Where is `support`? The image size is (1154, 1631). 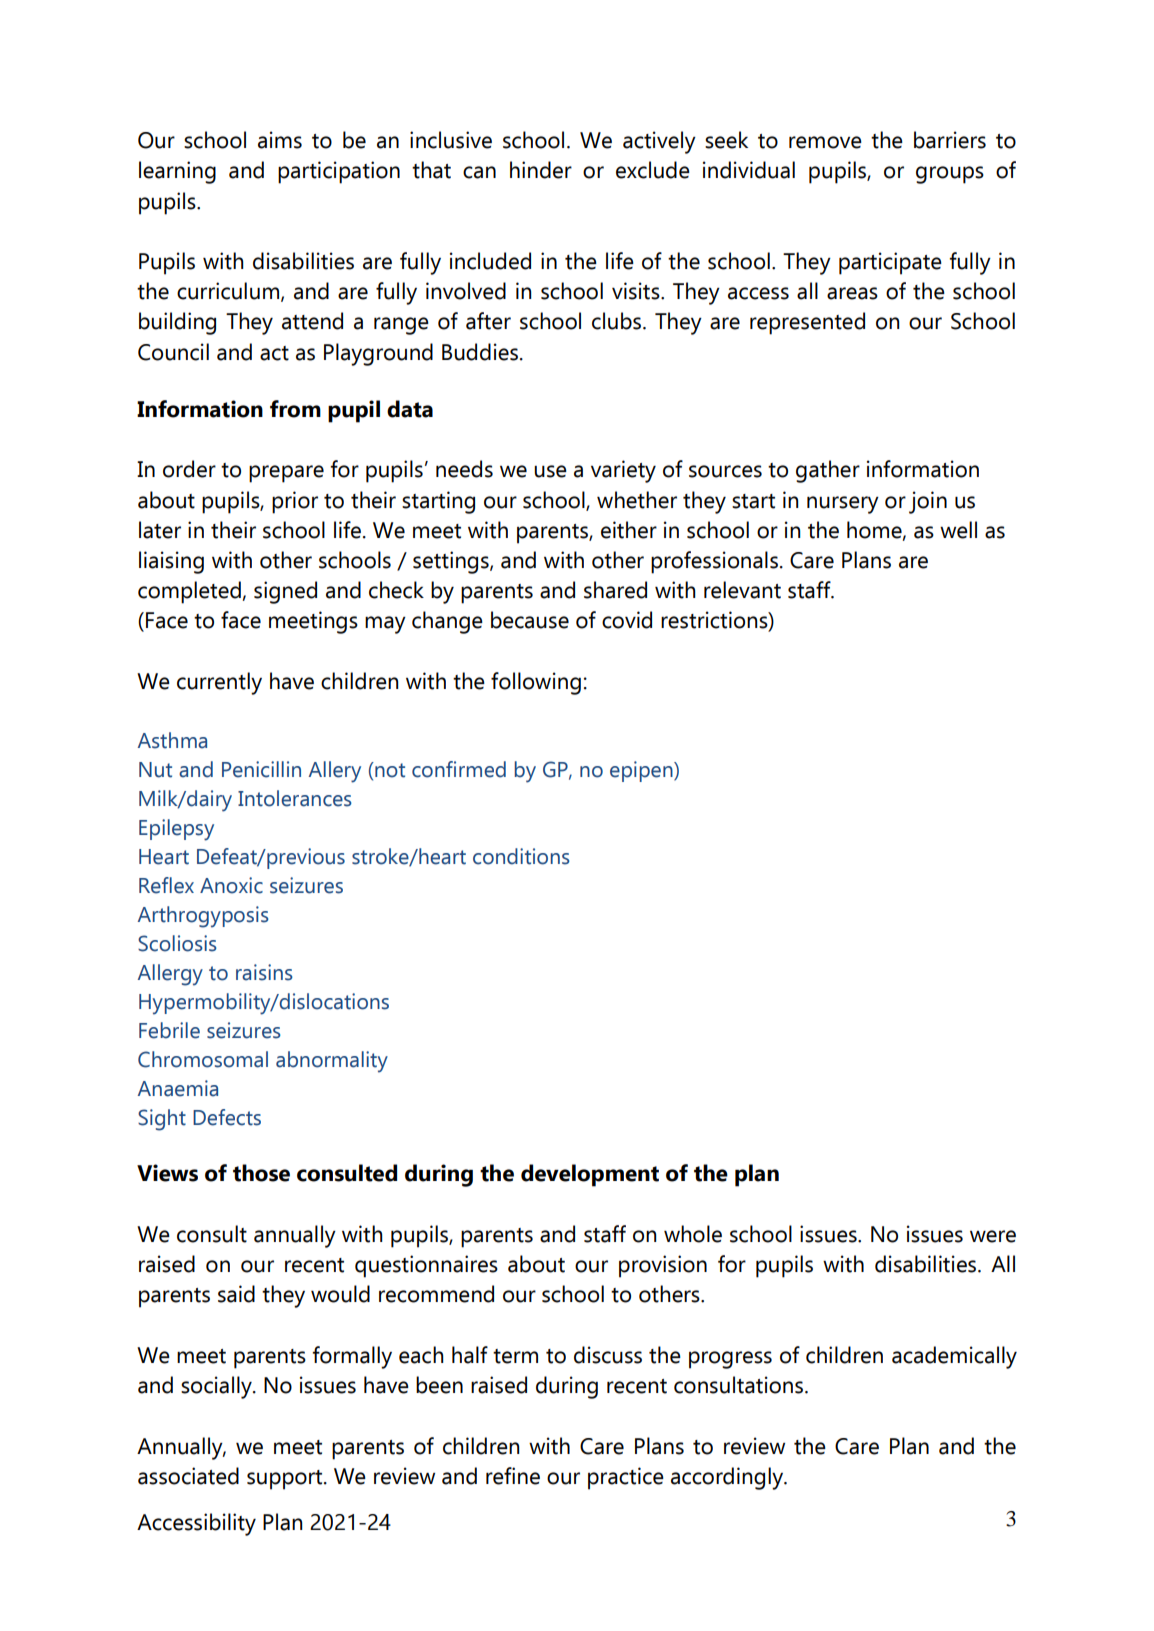 support is located at coordinates (286, 1480).
